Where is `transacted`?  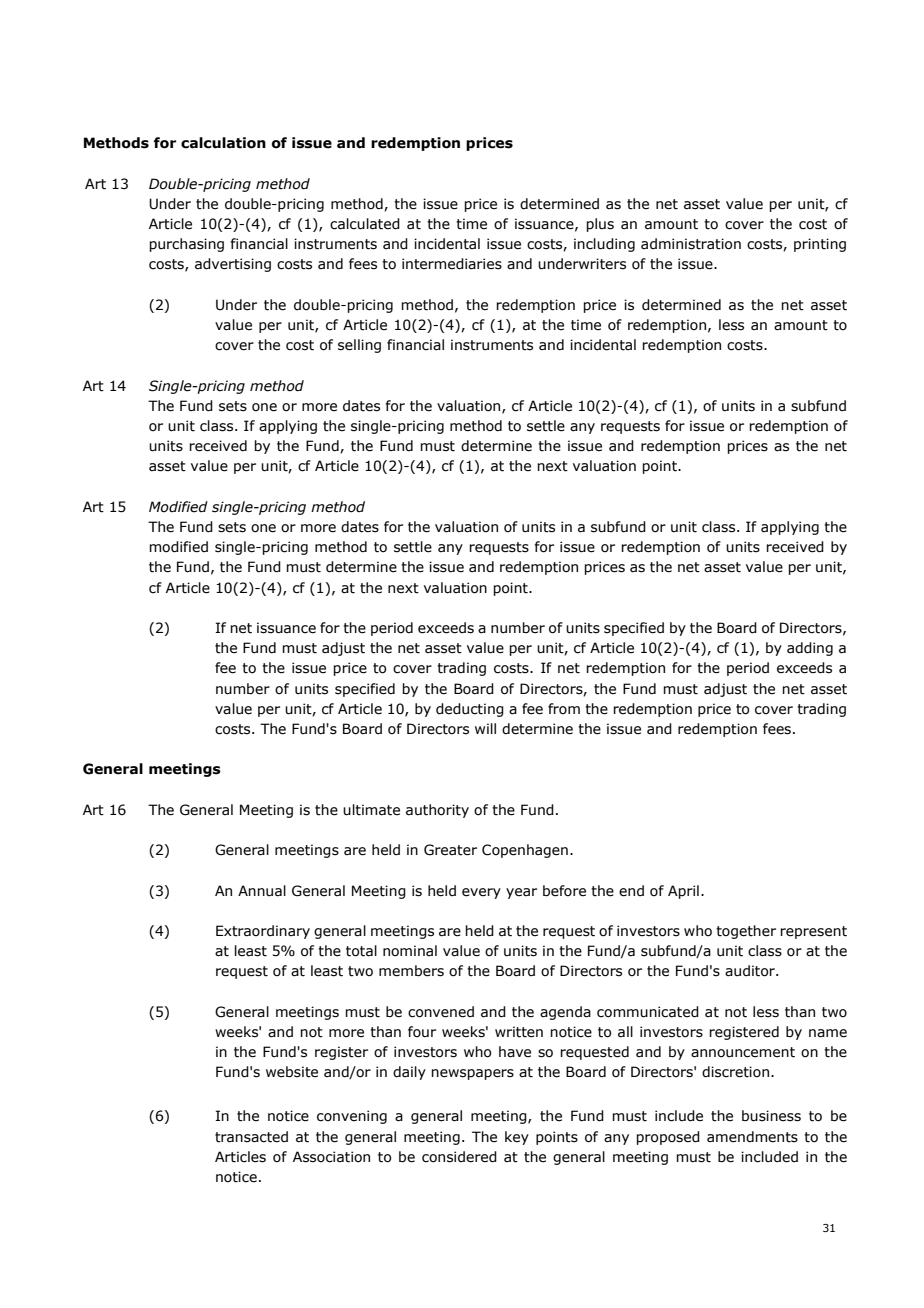 transacted is located at coordinates (251, 1137).
